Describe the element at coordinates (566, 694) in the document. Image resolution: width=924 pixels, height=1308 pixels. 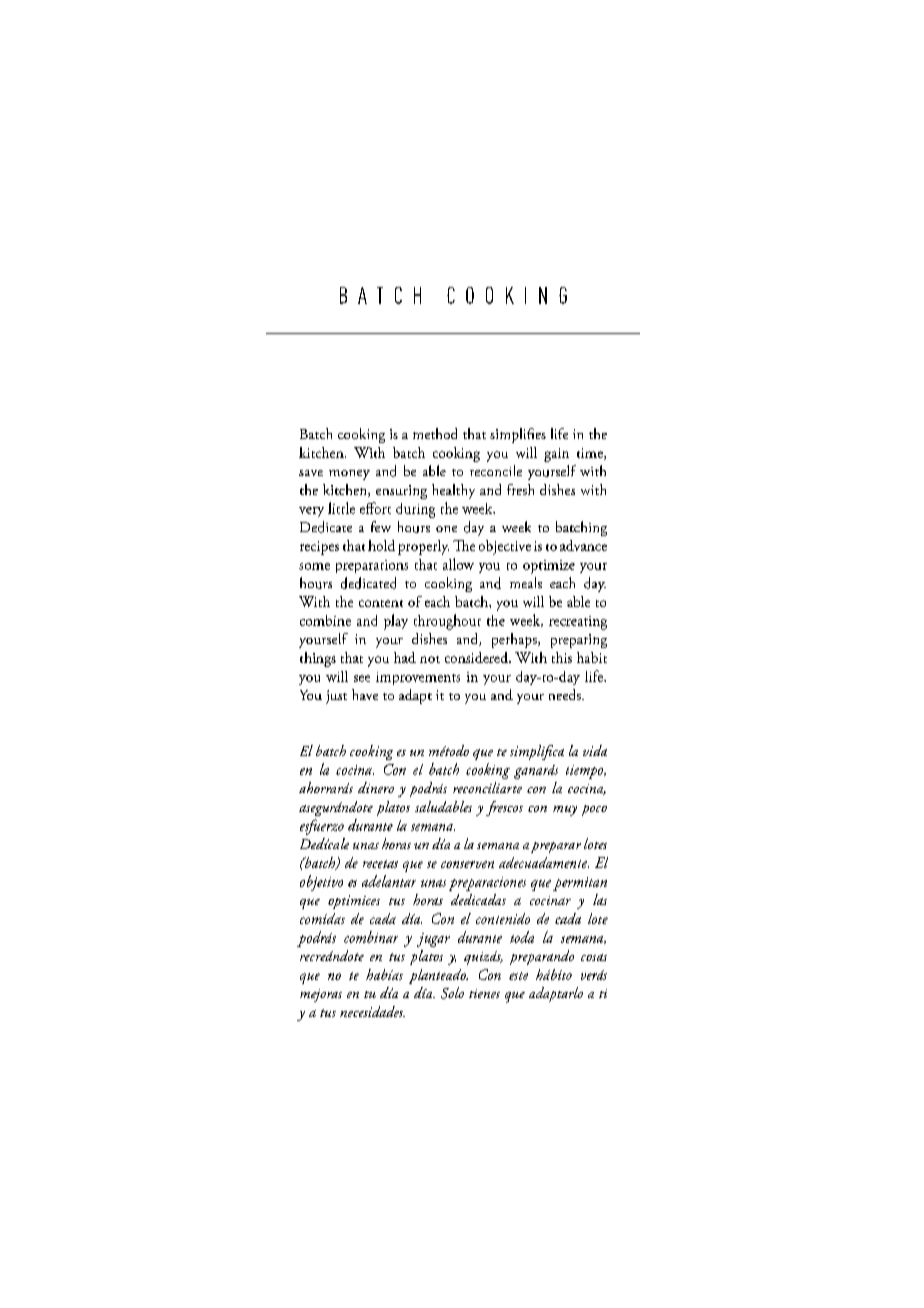
I see `needs` at that location.
